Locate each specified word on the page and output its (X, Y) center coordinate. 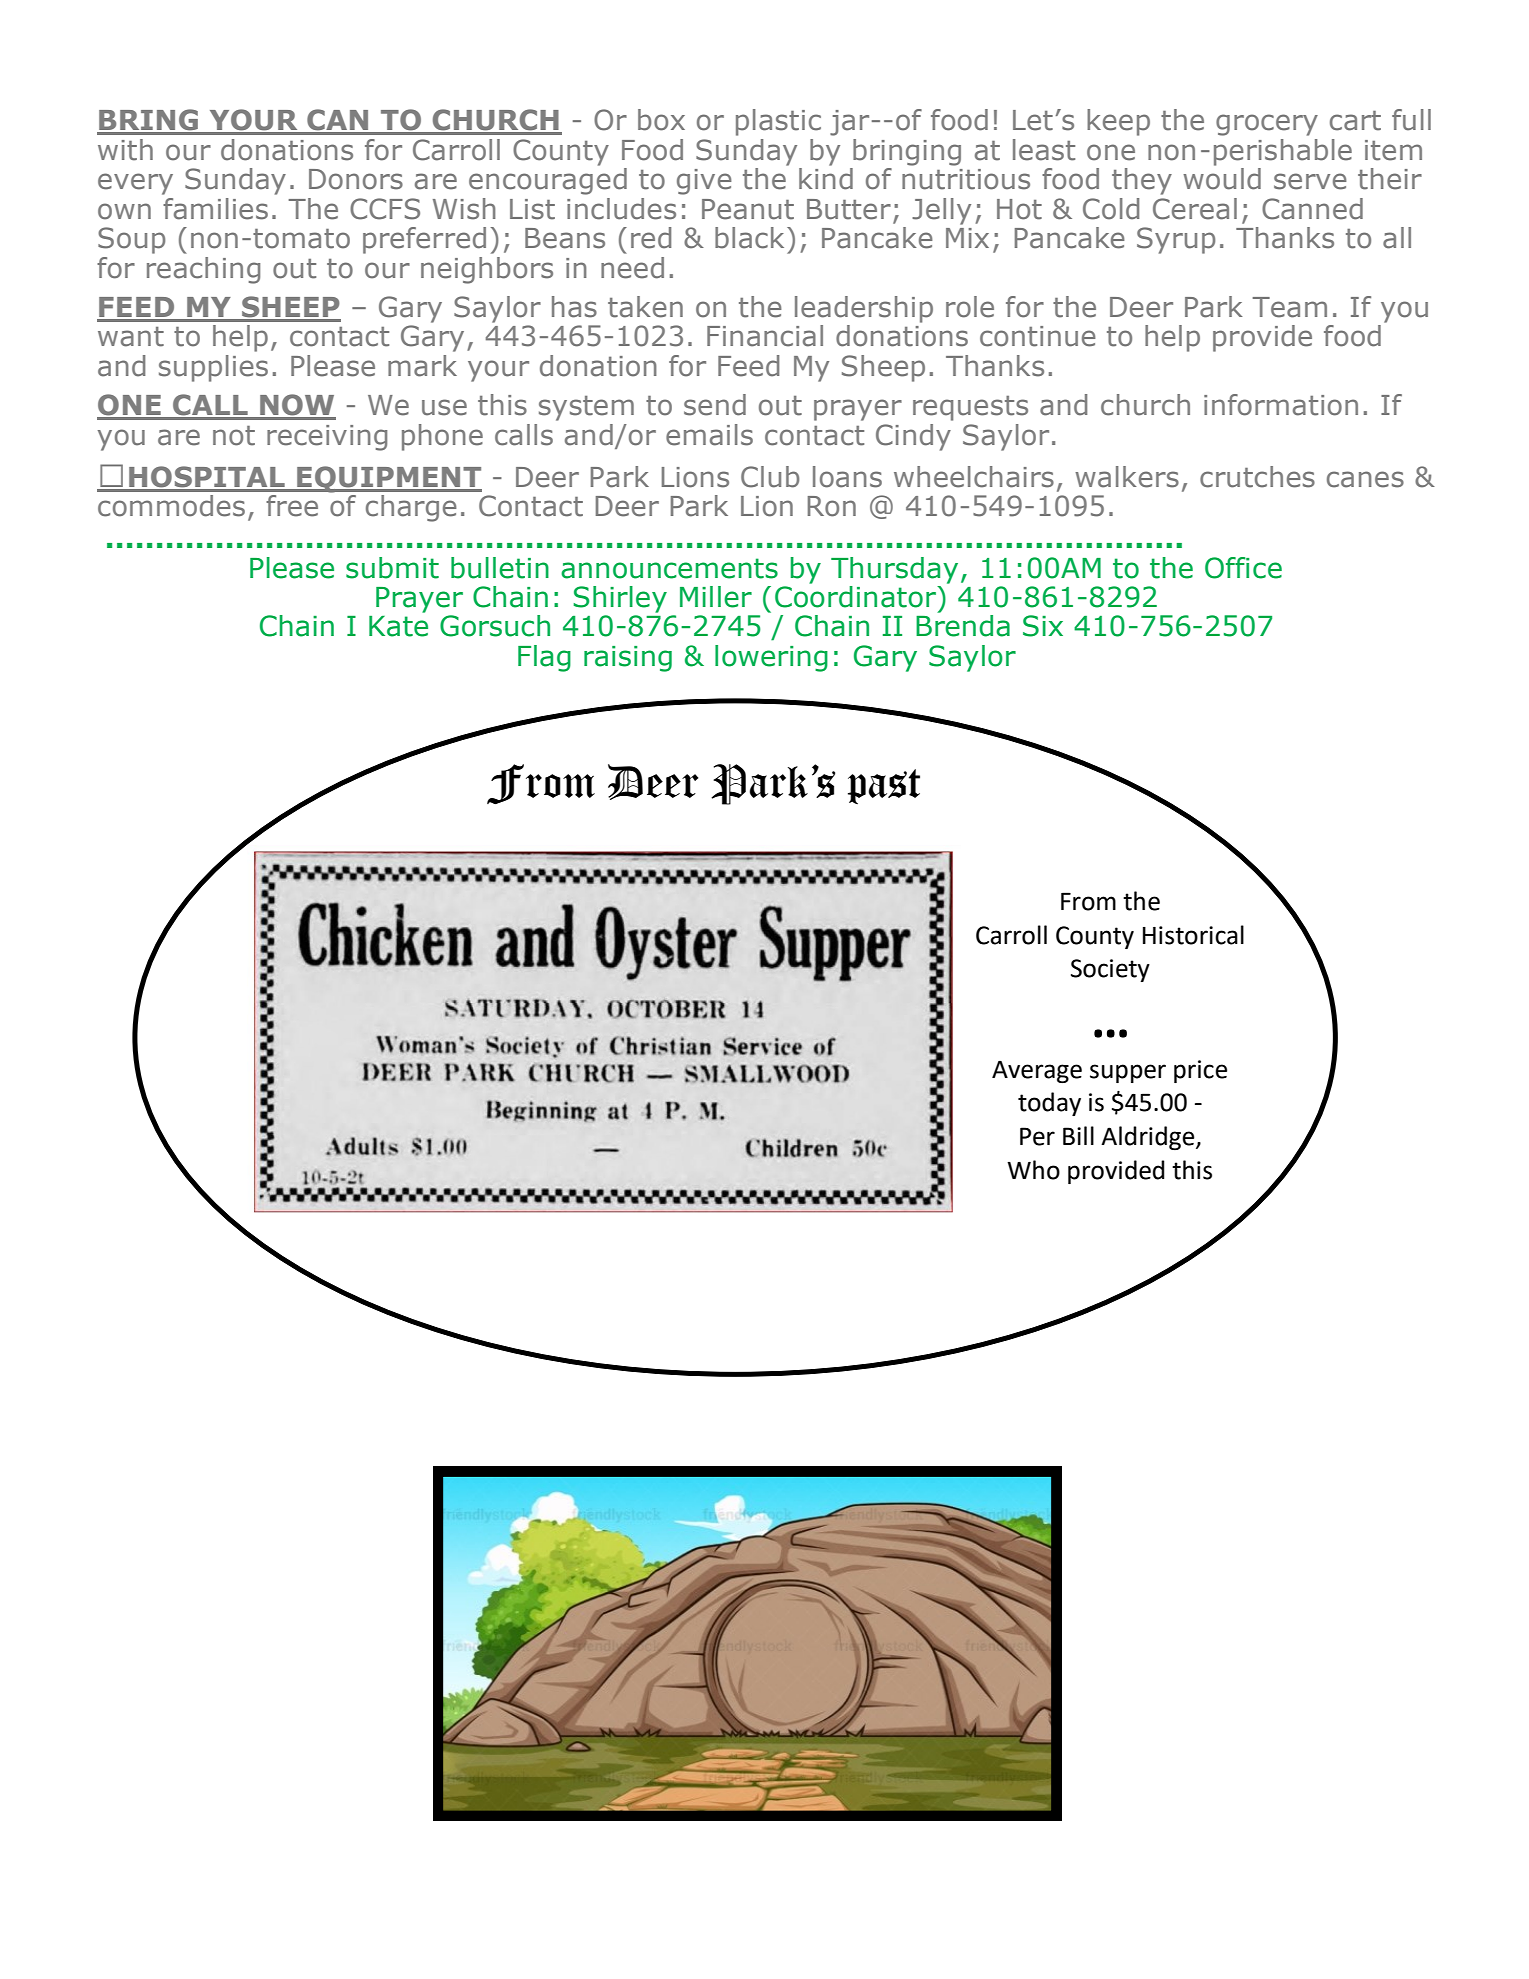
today (1049, 1104)
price (1200, 1071)
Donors (356, 179)
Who (1033, 1170)
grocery (1267, 125)
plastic (778, 122)
